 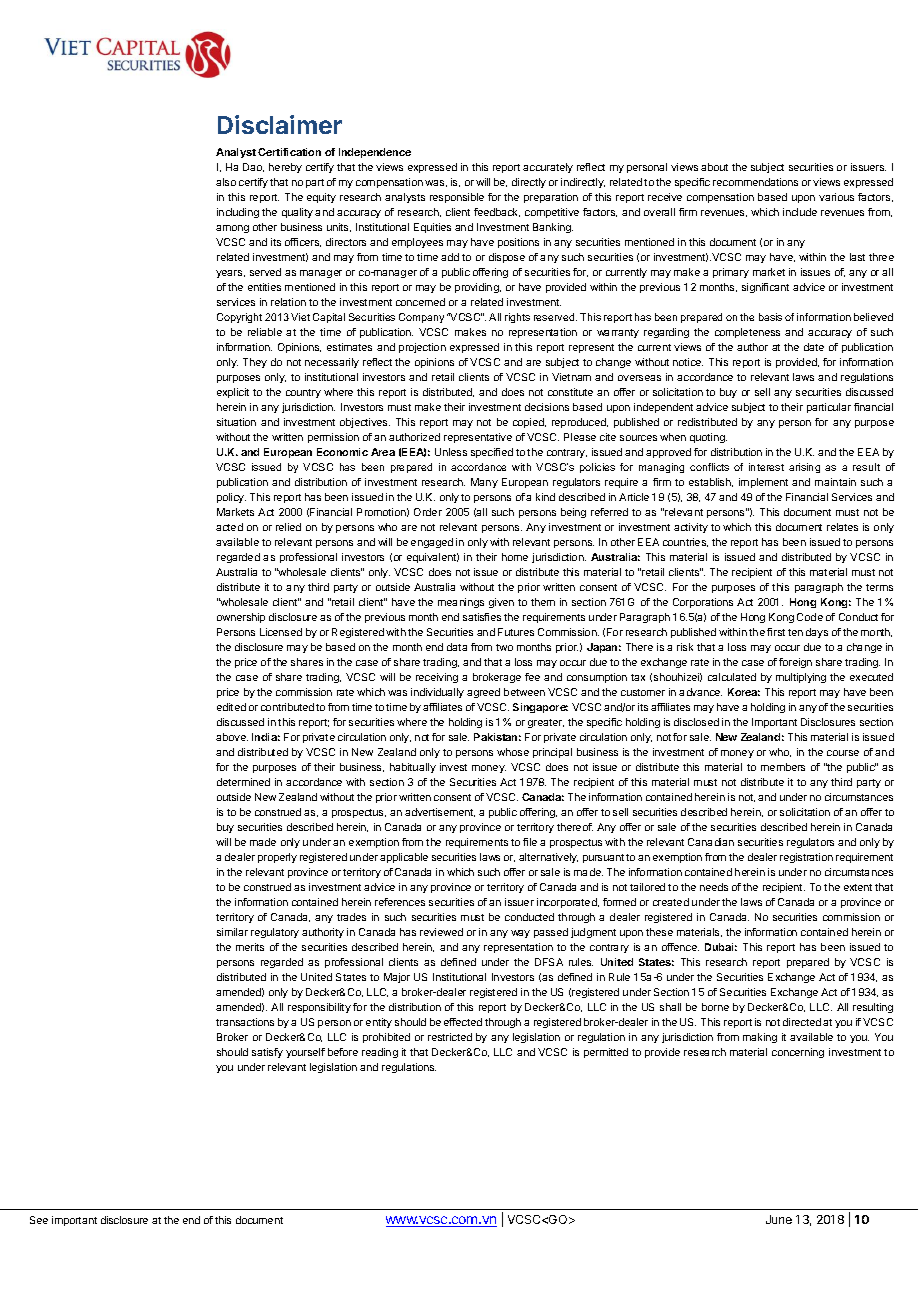 What do you see at coordinates (380, 1053) in the image?
I see `reading` at bounding box center [380, 1053].
